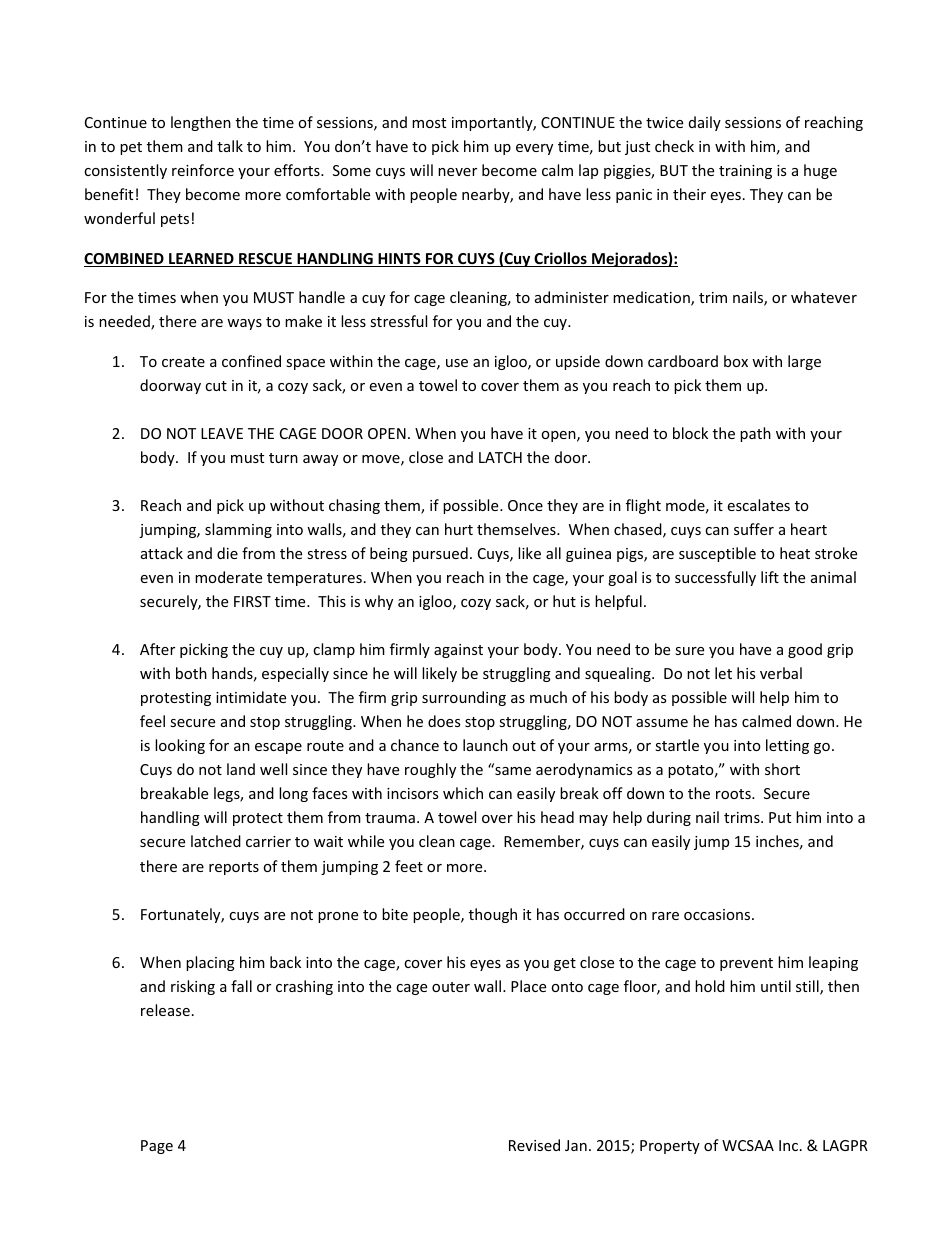 The height and width of the screenshot is (1233, 952). Describe the element at coordinates (157, 1147) in the screenshot. I see `Page` at that location.
